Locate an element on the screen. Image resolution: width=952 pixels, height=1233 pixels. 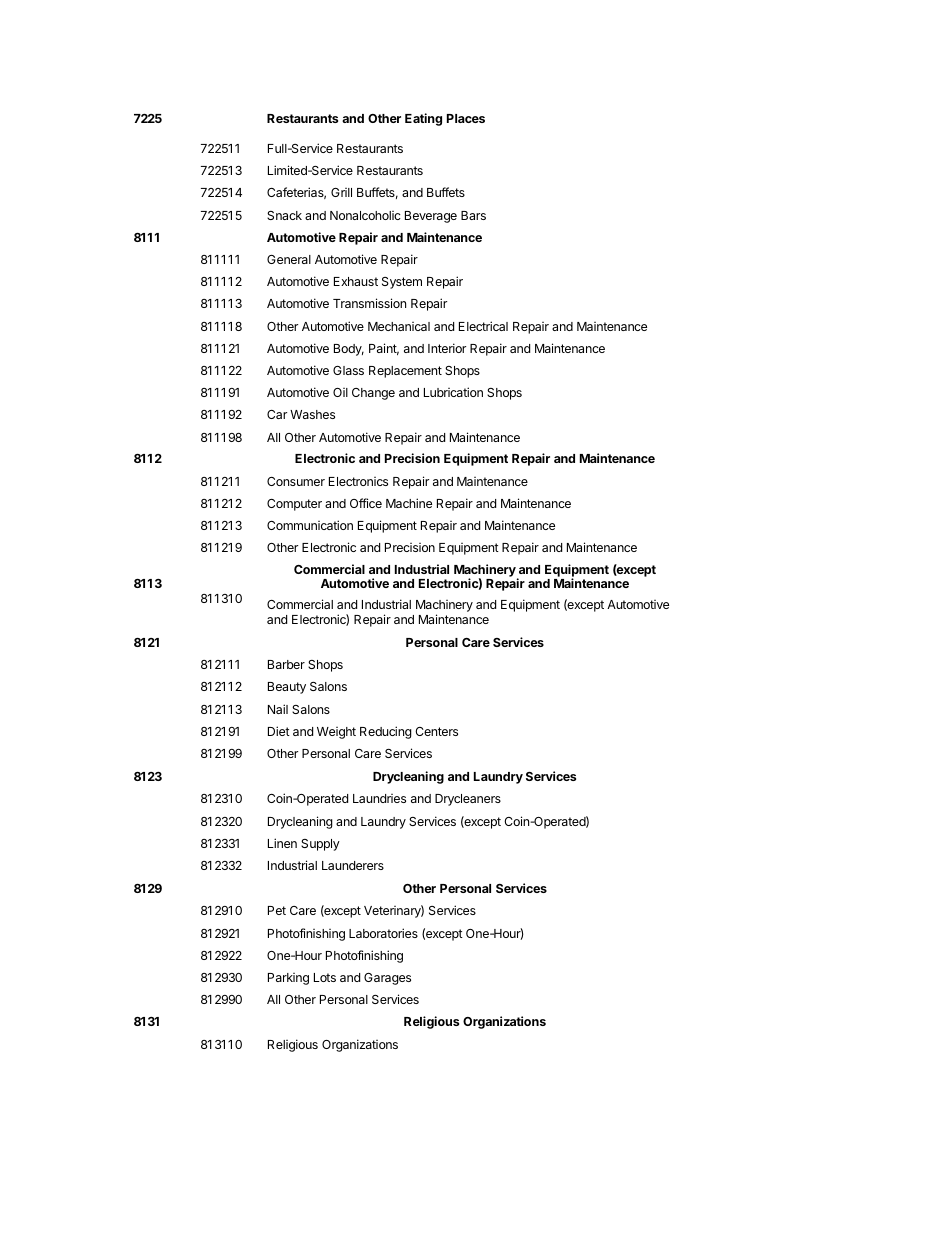
Washes is located at coordinates (312, 414).
